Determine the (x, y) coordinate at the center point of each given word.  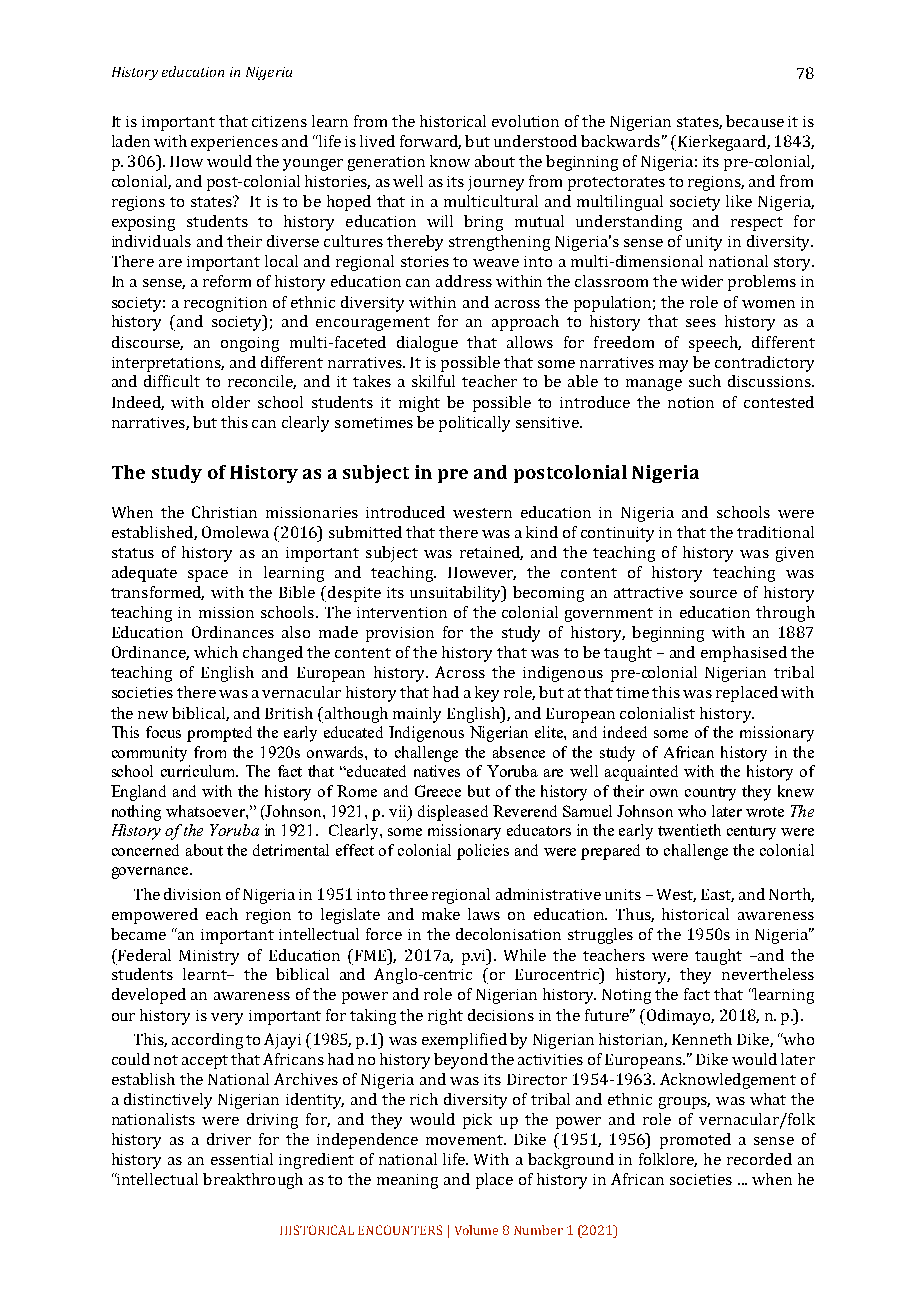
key (487, 694)
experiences (234, 143)
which (216, 652)
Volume (476, 1230)
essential (242, 1159)
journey (496, 183)
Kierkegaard (721, 143)
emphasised (744, 654)
